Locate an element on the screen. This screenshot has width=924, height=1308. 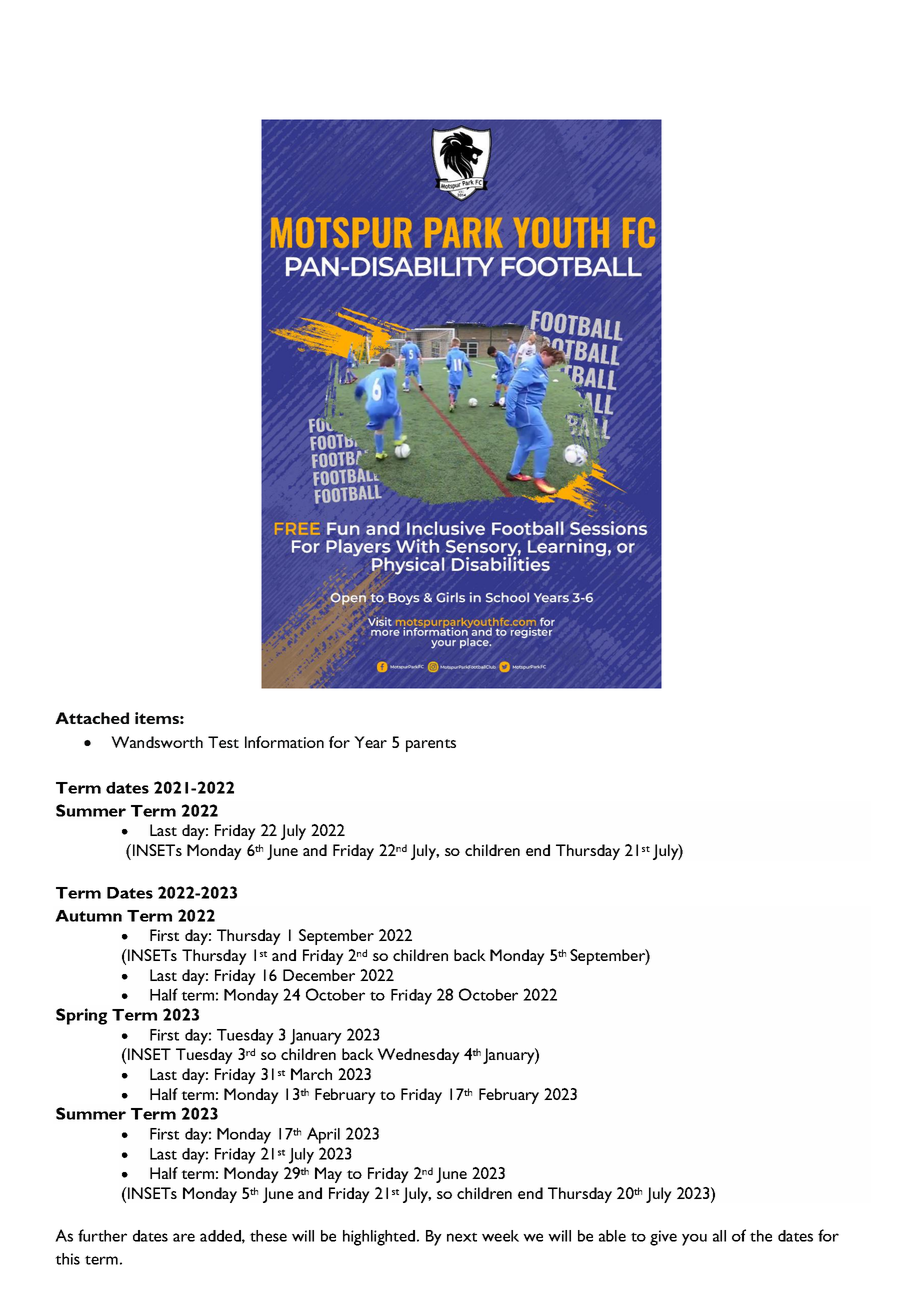
Information is located at coordinates (284, 742).
